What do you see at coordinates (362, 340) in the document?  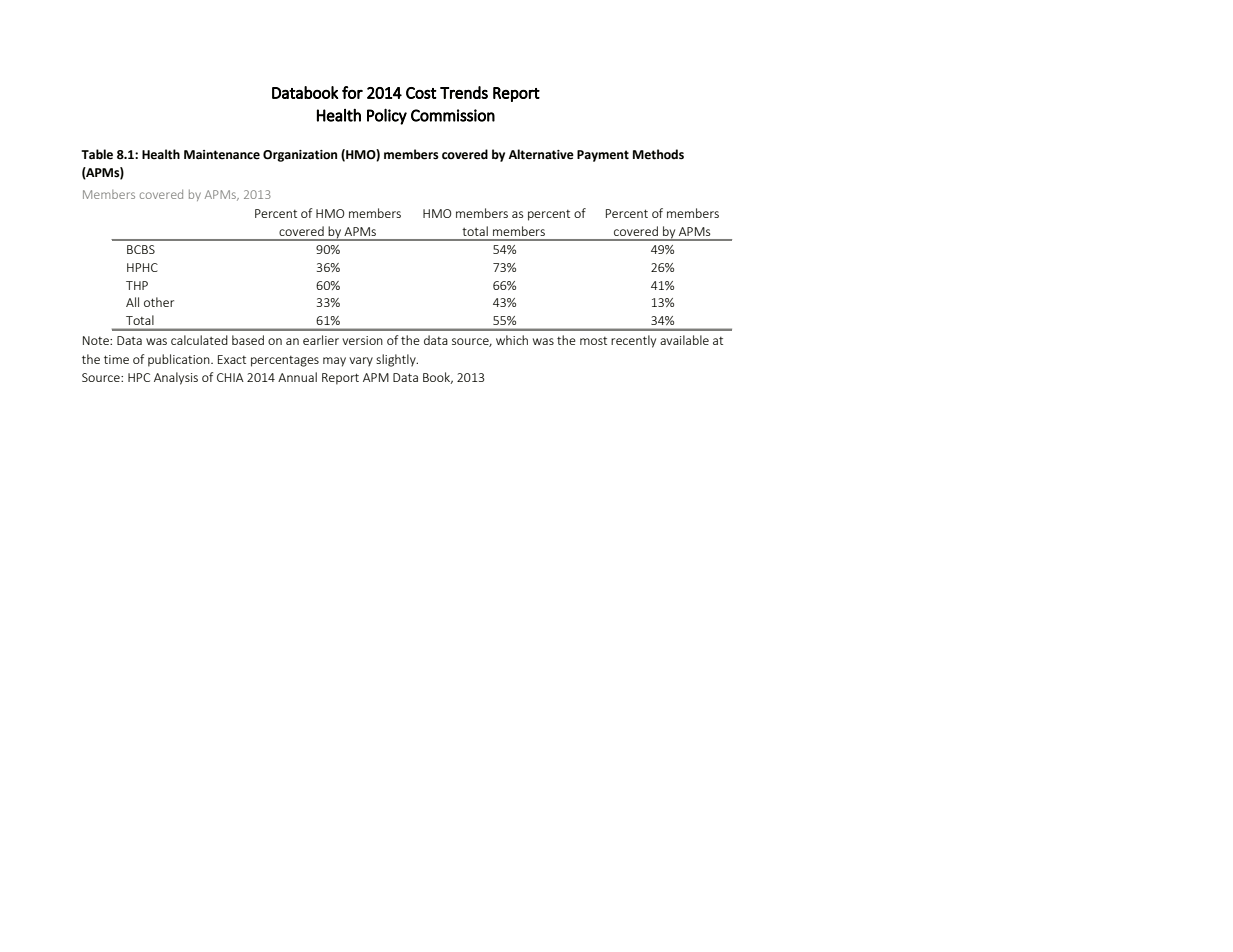 I see `version` at bounding box center [362, 340].
